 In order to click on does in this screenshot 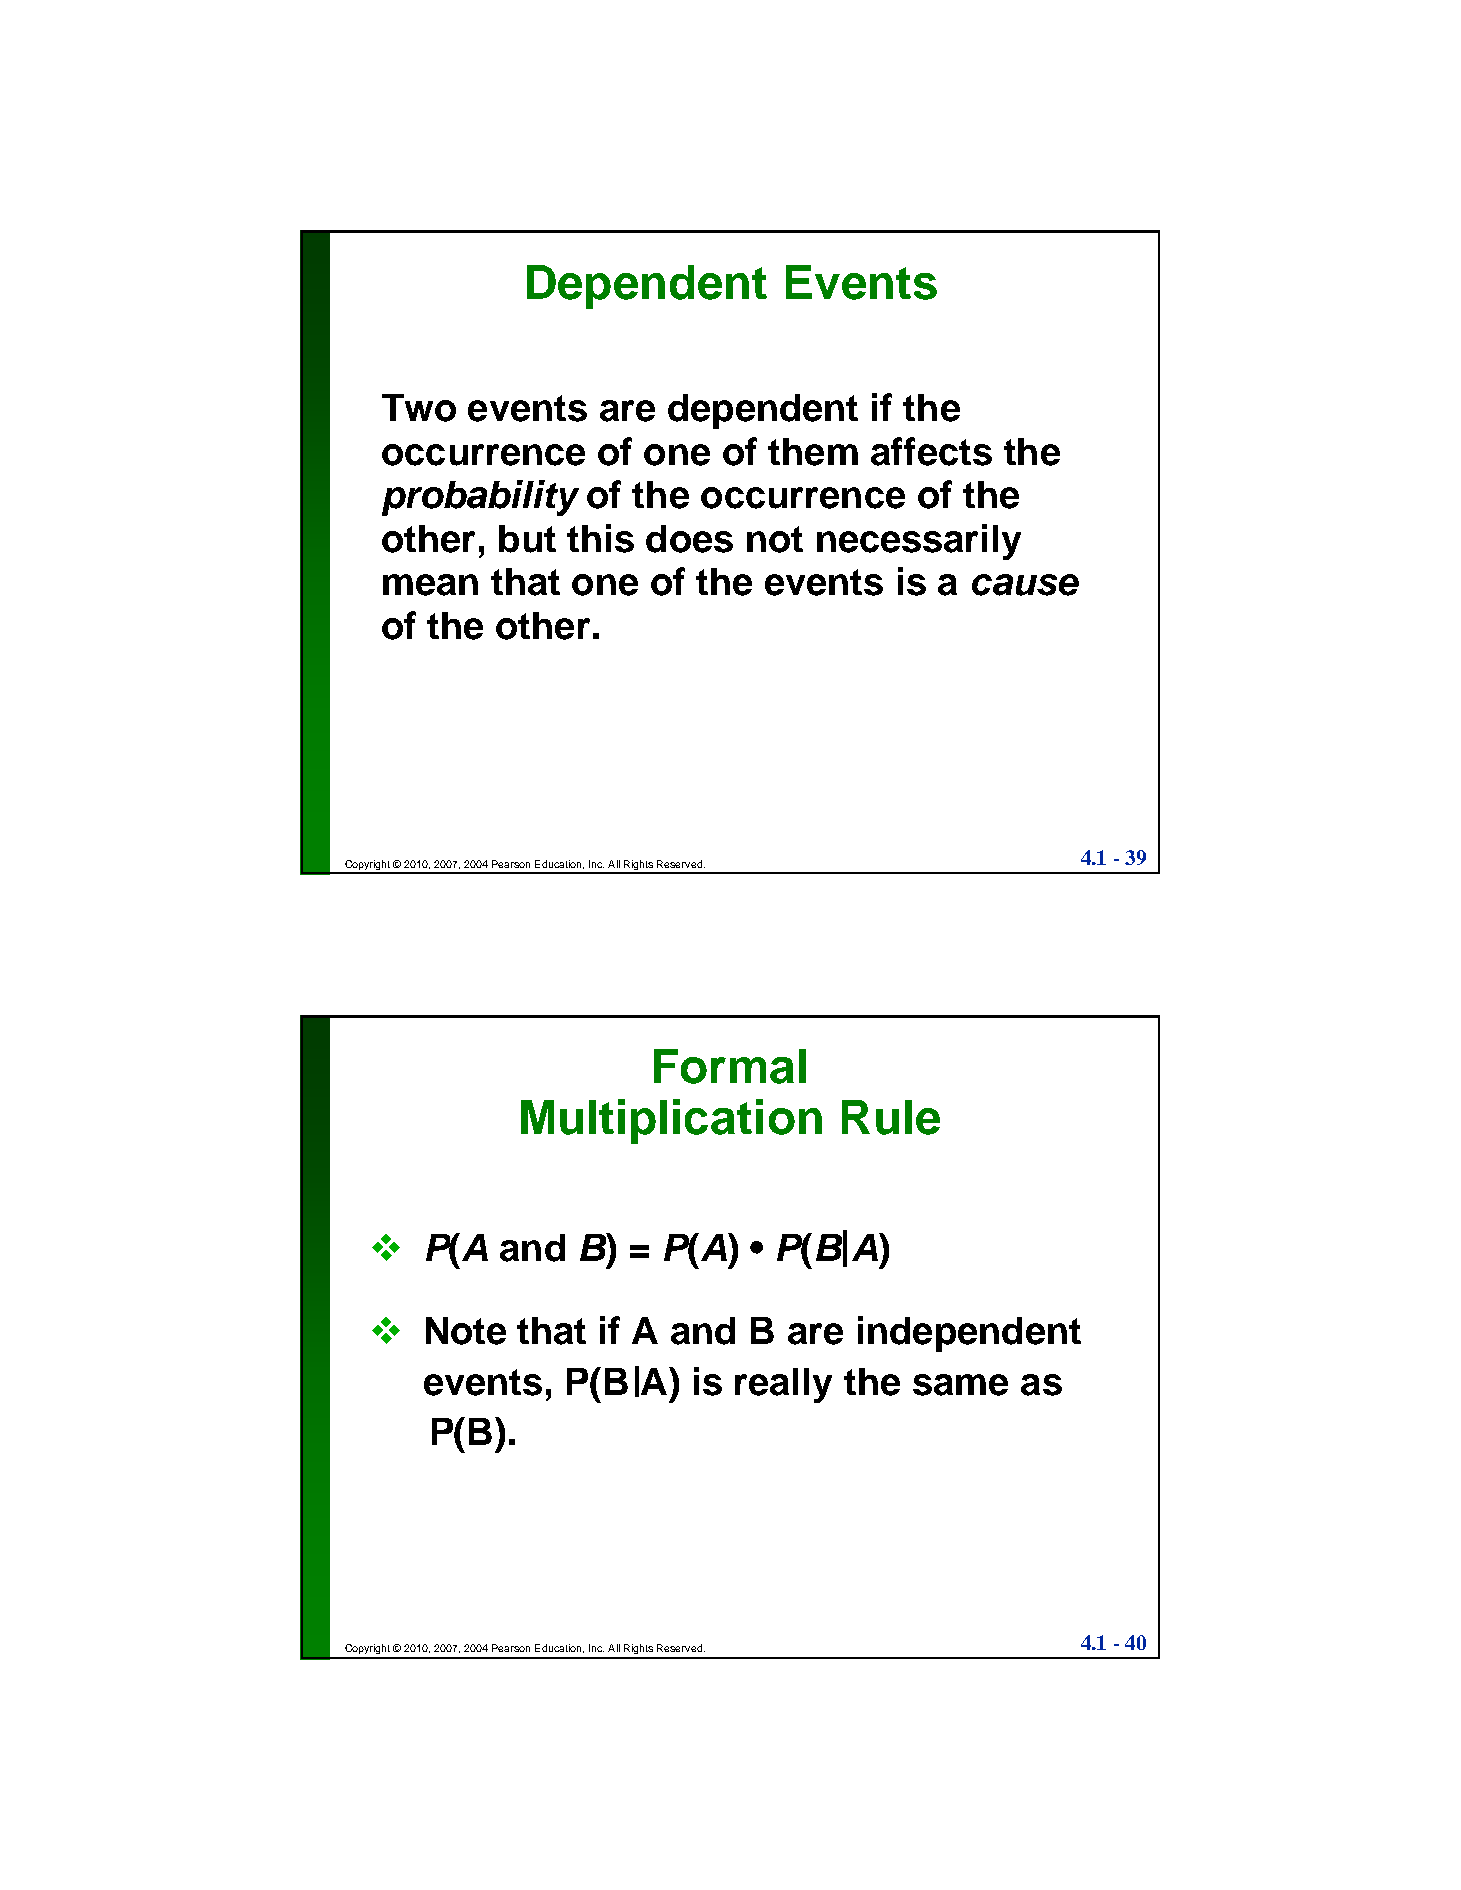, I will do `click(689, 539)`.
